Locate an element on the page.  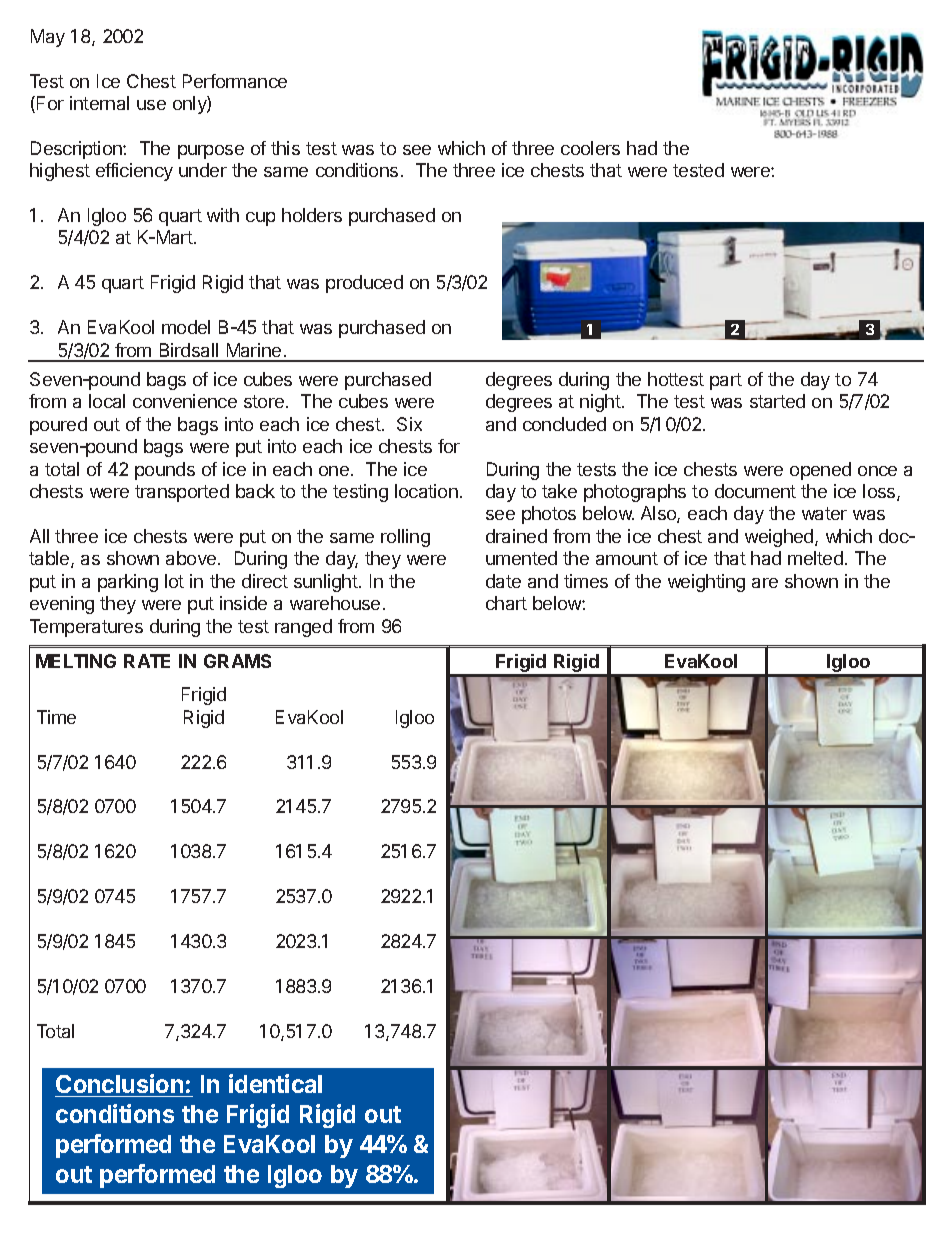
melted is located at coordinates (815, 558).
